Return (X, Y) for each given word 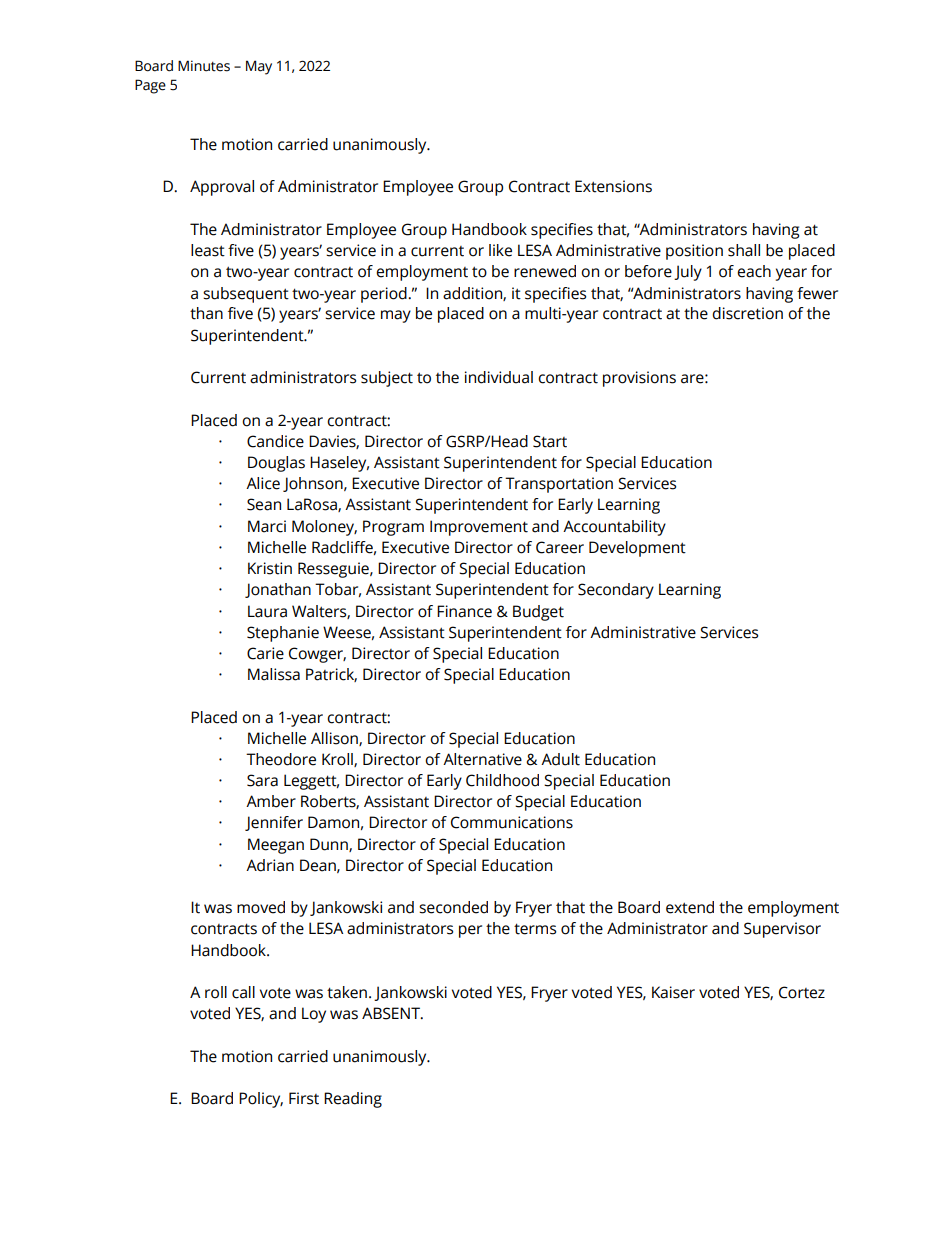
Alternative (482, 759)
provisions (639, 379)
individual (499, 377)
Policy (261, 1100)
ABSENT (392, 1013)
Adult (560, 759)
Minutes (204, 66)
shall (744, 250)
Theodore (281, 759)
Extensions (613, 186)
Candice (275, 441)
